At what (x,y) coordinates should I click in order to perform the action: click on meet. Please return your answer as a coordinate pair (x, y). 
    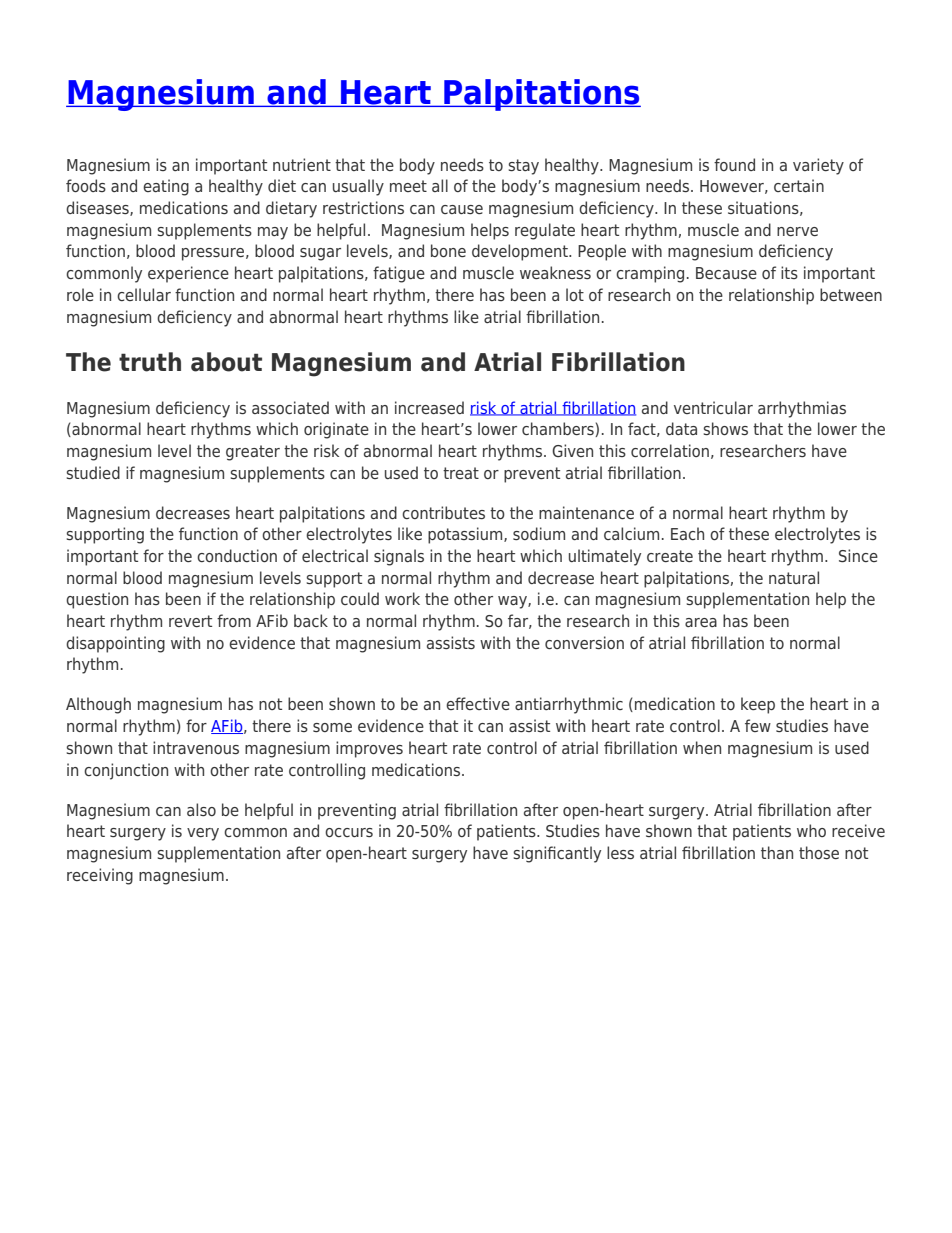
    Looking at the image, I should click on (408, 186).
